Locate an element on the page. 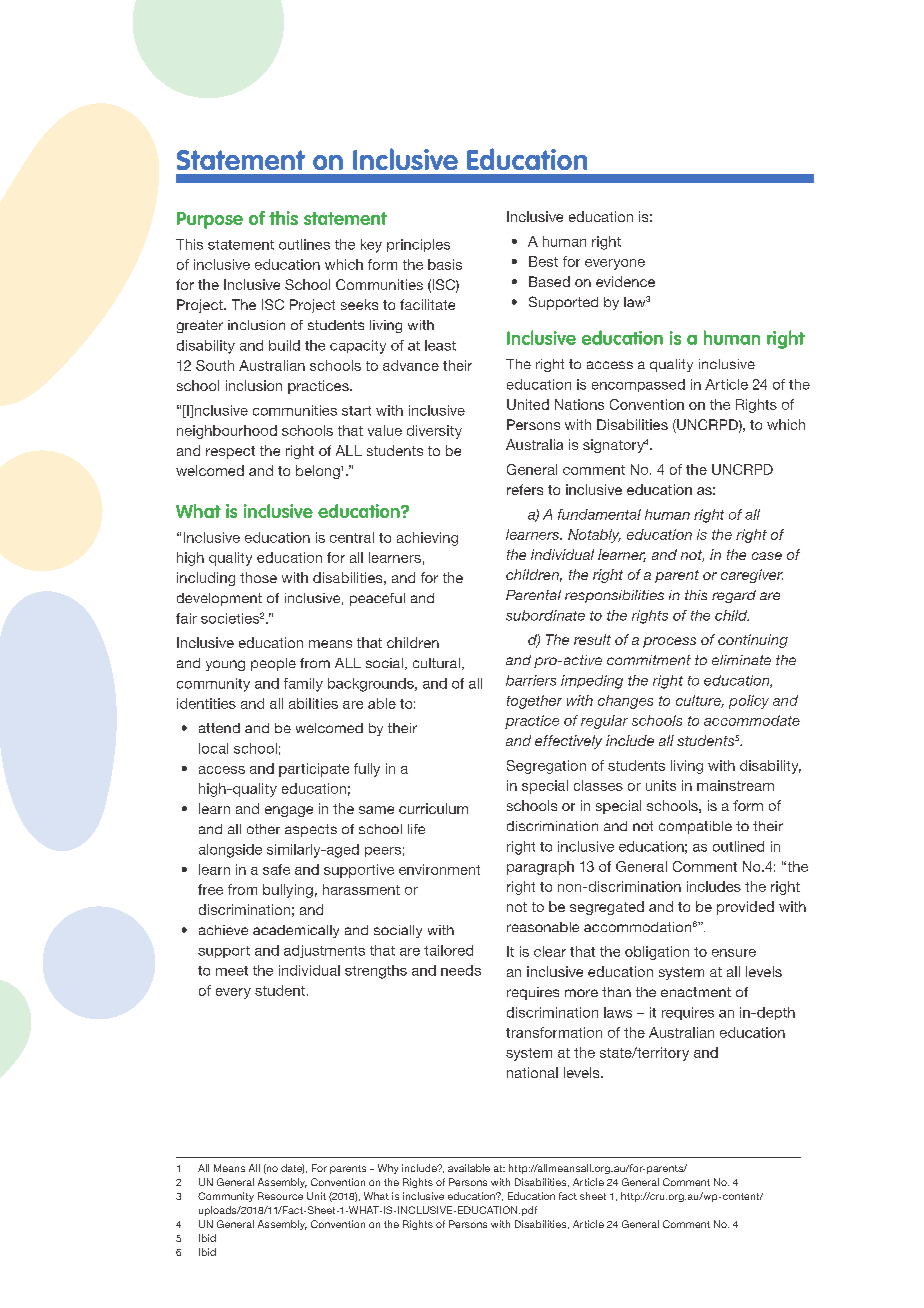 The image size is (924, 1308). outlines is located at coordinates (304, 244).
